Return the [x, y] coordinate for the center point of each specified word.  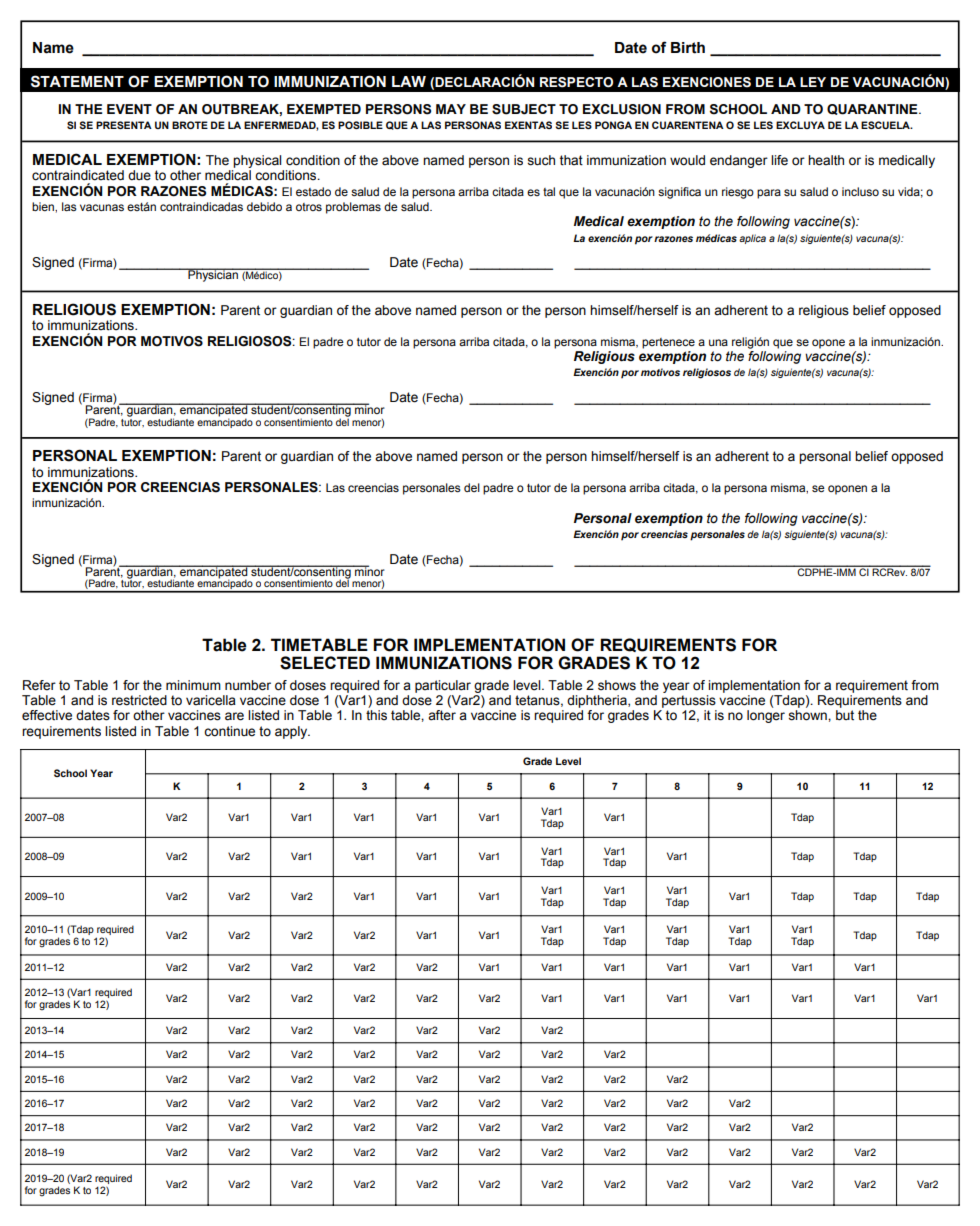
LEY [813, 82]
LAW [409, 81]
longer [766, 716]
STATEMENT [77, 81]
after [442, 715]
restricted [139, 700]
